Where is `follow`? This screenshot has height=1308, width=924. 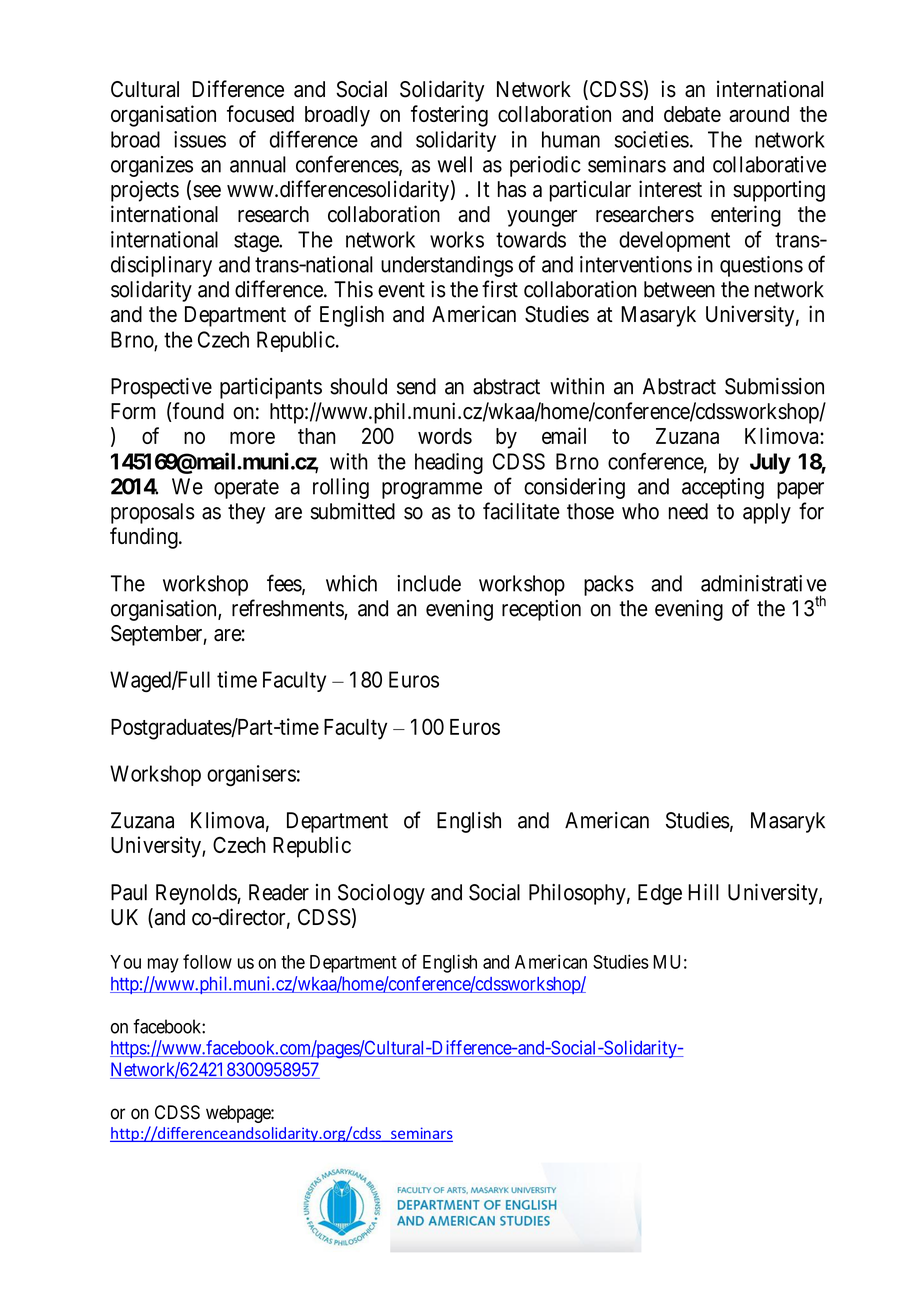
follow is located at coordinates (207, 961).
